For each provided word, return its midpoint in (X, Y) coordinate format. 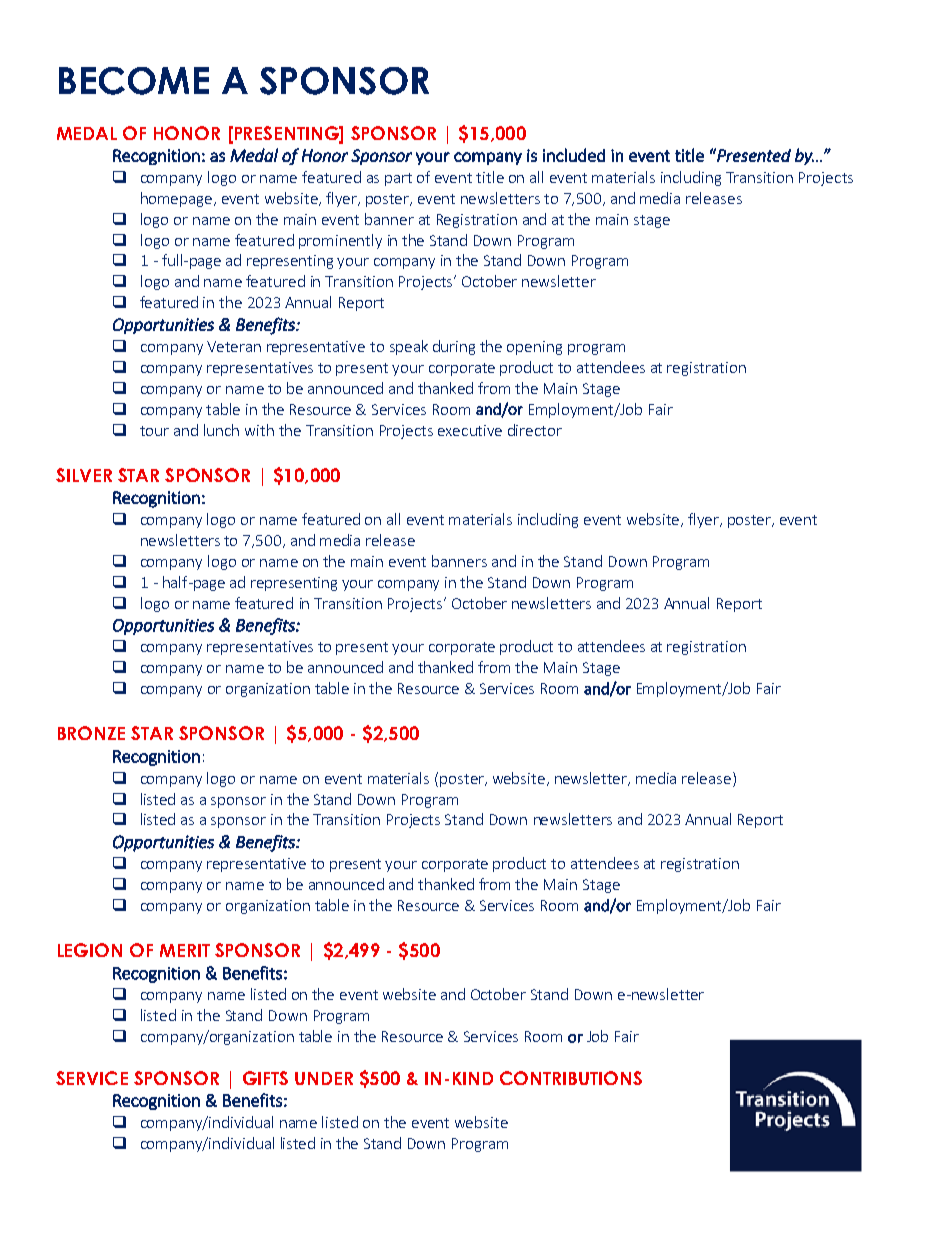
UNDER (324, 1078)
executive (470, 430)
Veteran (234, 346)
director (535, 430)
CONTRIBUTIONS (571, 1078)
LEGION (90, 950)
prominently (340, 241)
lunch (221, 430)
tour (154, 431)
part (398, 179)
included (574, 155)
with (259, 430)
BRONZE (91, 733)
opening (534, 348)
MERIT (185, 950)
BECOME (134, 81)
